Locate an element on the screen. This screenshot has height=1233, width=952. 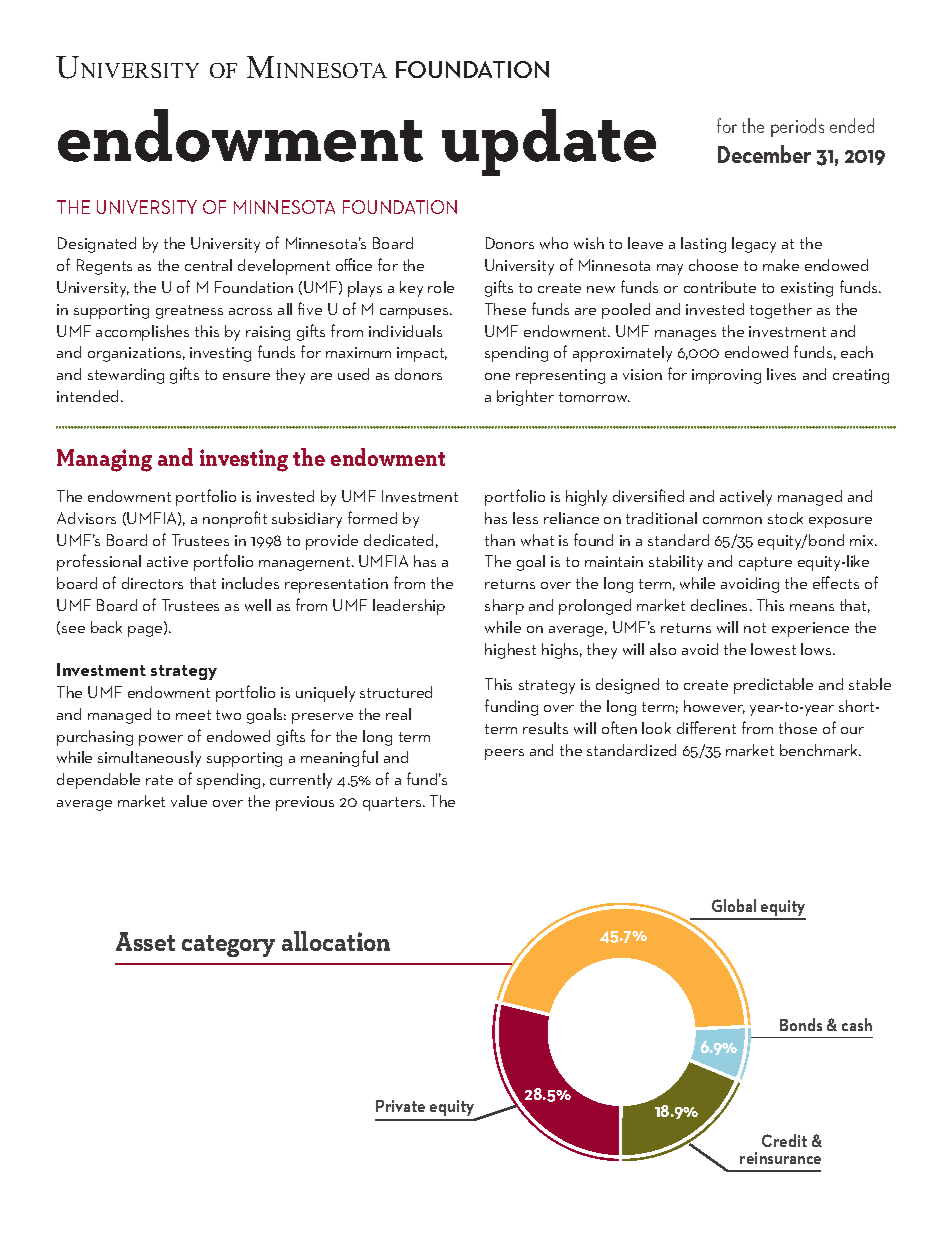
ensure is located at coordinates (246, 376).
